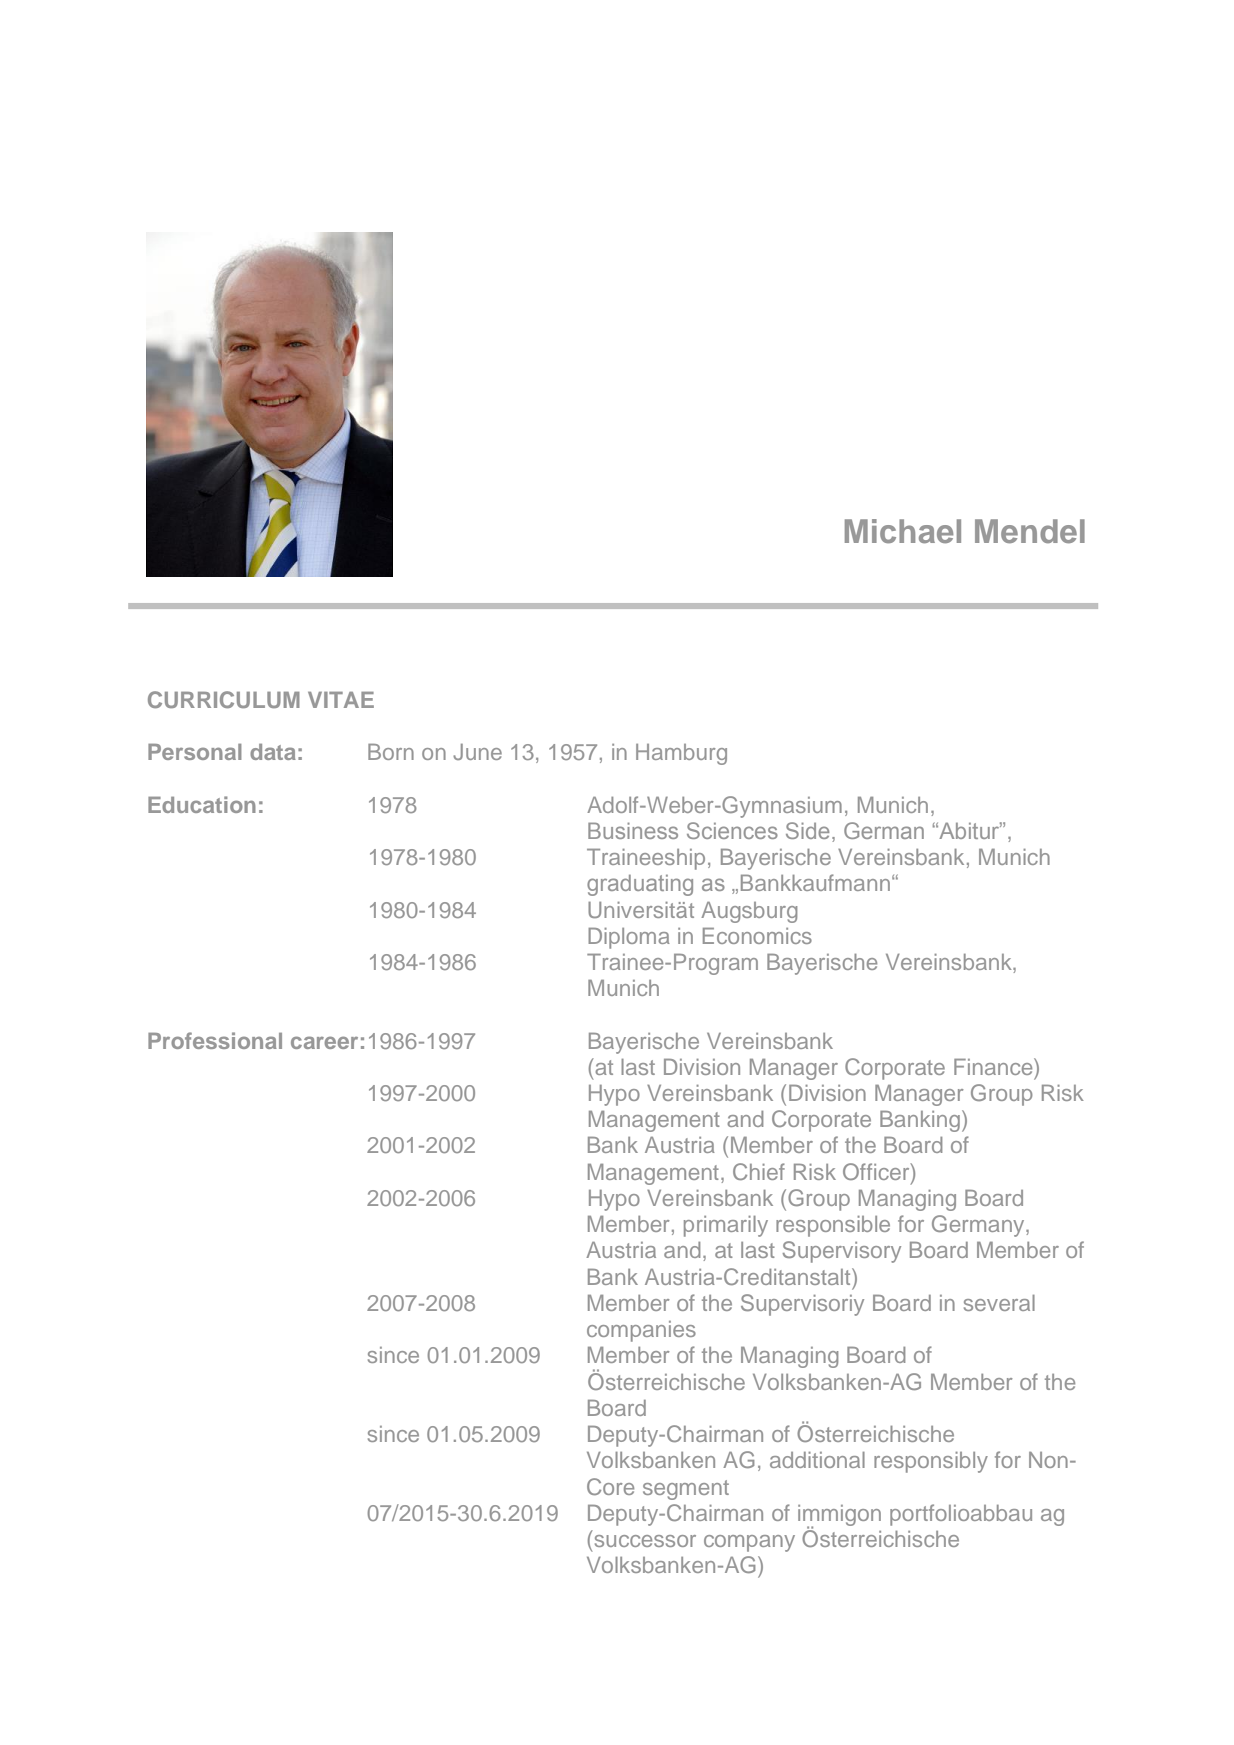  Describe the element at coordinates (1030, 531) in the document. I see `Mendel` at that location.
